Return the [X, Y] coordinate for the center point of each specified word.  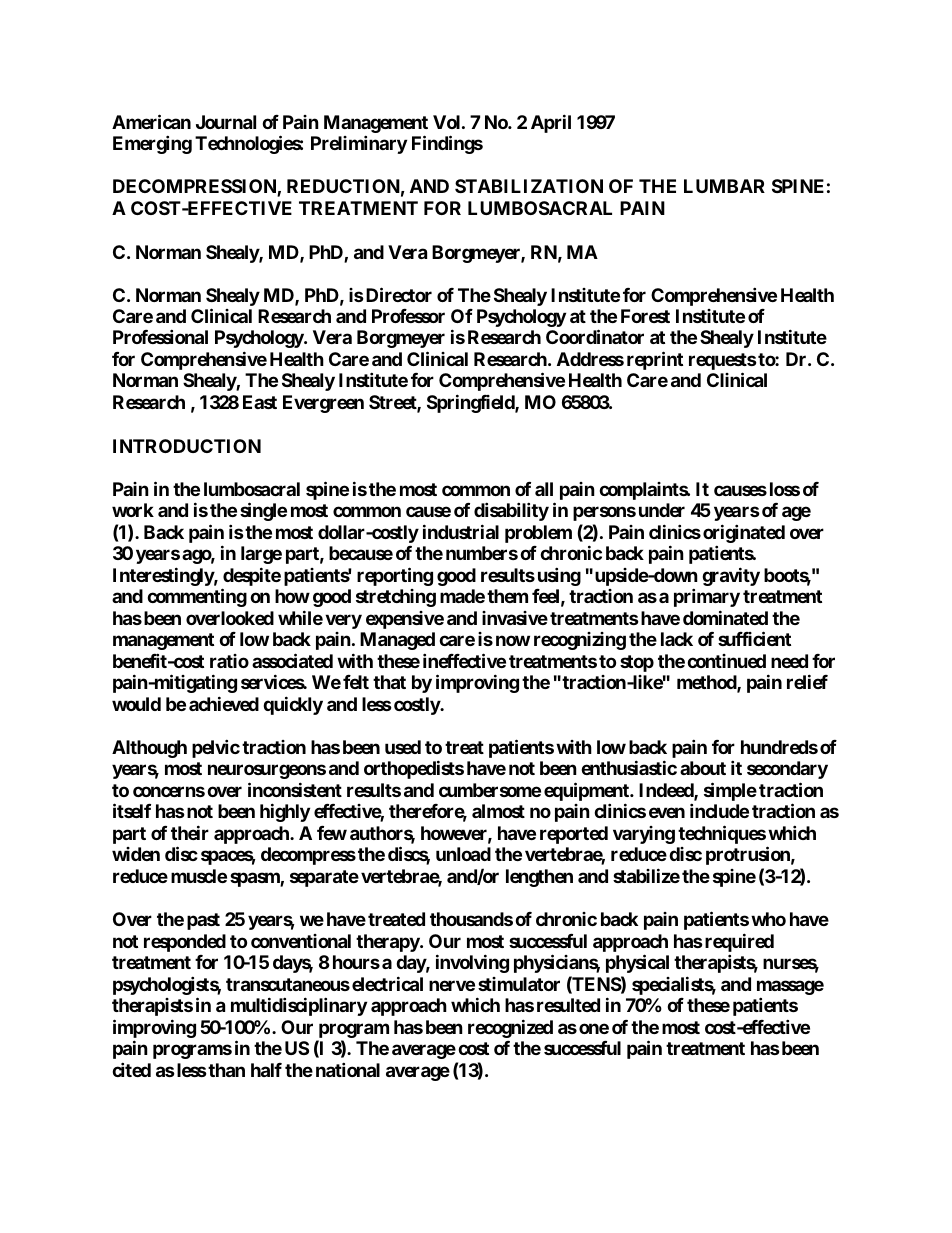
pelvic [216, 748]
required [739, 942]
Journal [226, 122]
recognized [510, 1028]
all [544, 489]
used [403, 747]
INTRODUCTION [187, 446]
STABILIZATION [529, 186]
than [226, 1070]
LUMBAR [724, 186]
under [662, 510]
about [703, 768]
